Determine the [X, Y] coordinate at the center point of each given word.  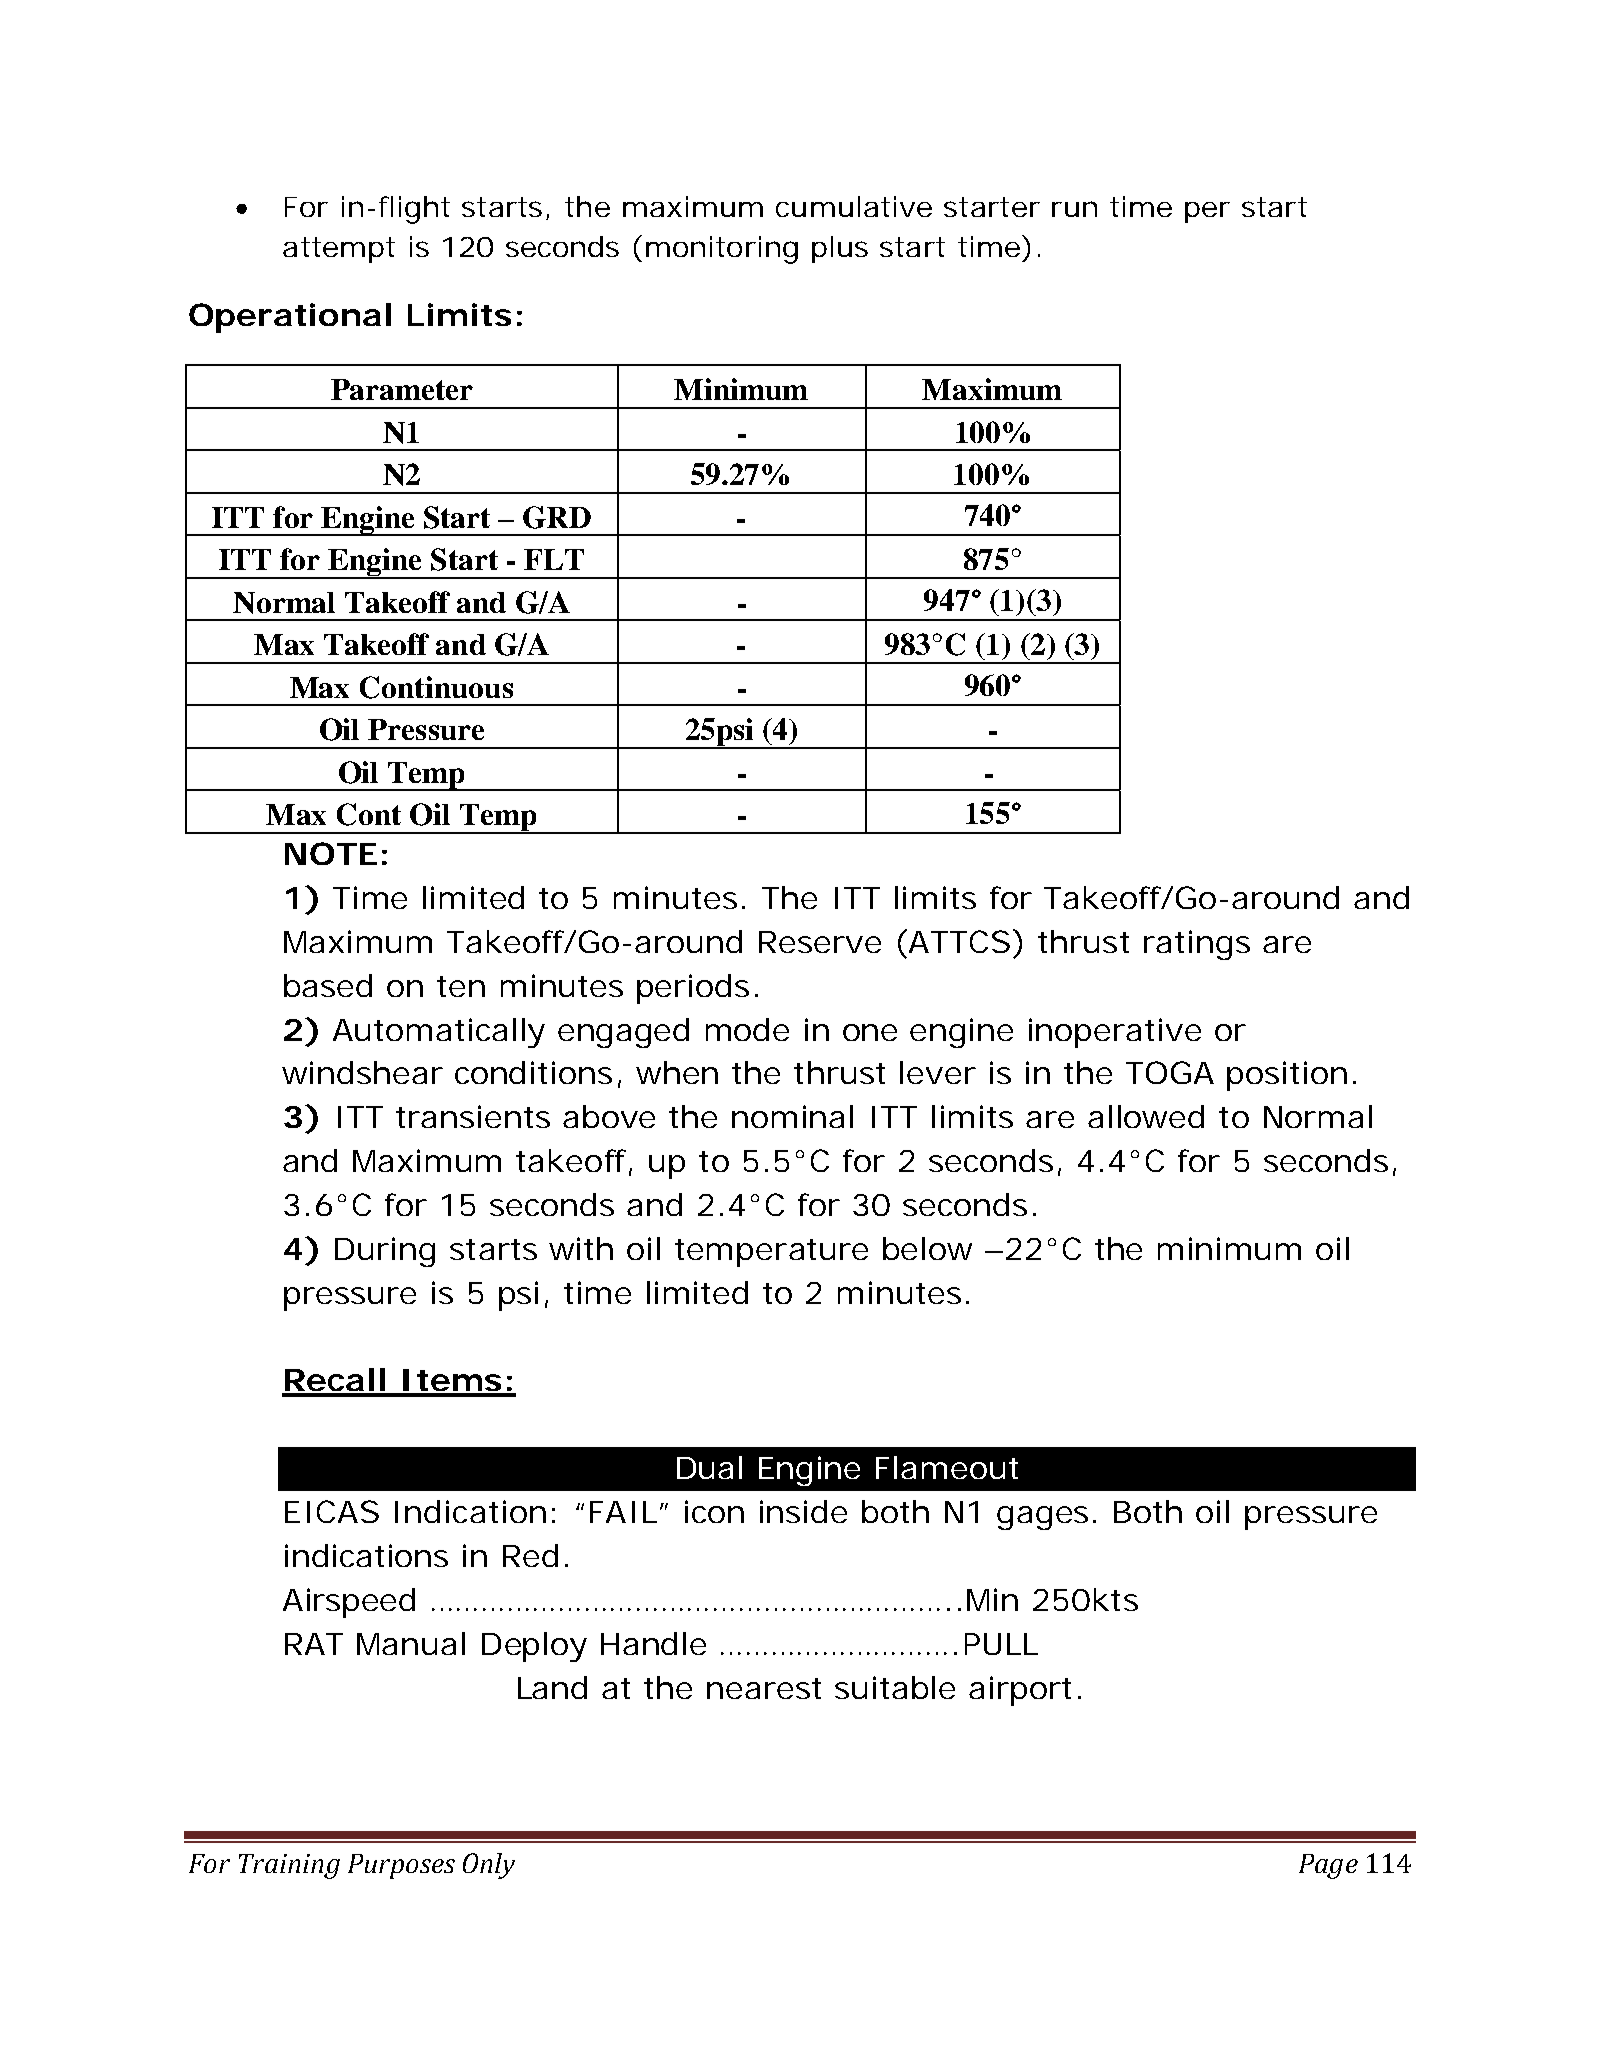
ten [461, 986]
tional [343, 314]
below [927, 1248]
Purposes [401, 1866]
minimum [1229, 1248]
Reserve [820, 942]
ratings [1197, 945]
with [581, 1248]
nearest [764, 1688]
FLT [554, 559]
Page [1328, 1866]
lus [849, 246]
